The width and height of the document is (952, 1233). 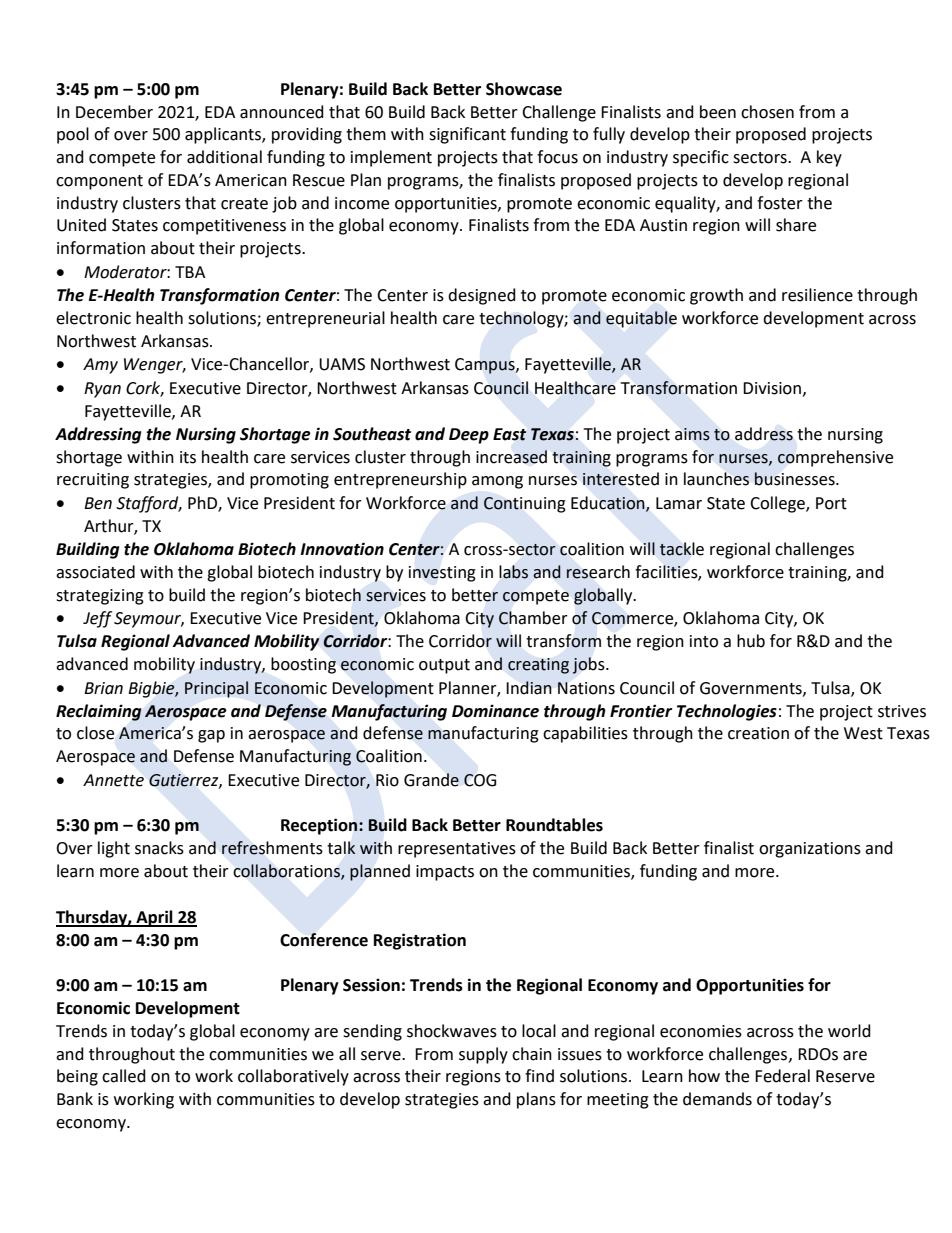 I want to click on Federal, so click(x=782, y=1076).
